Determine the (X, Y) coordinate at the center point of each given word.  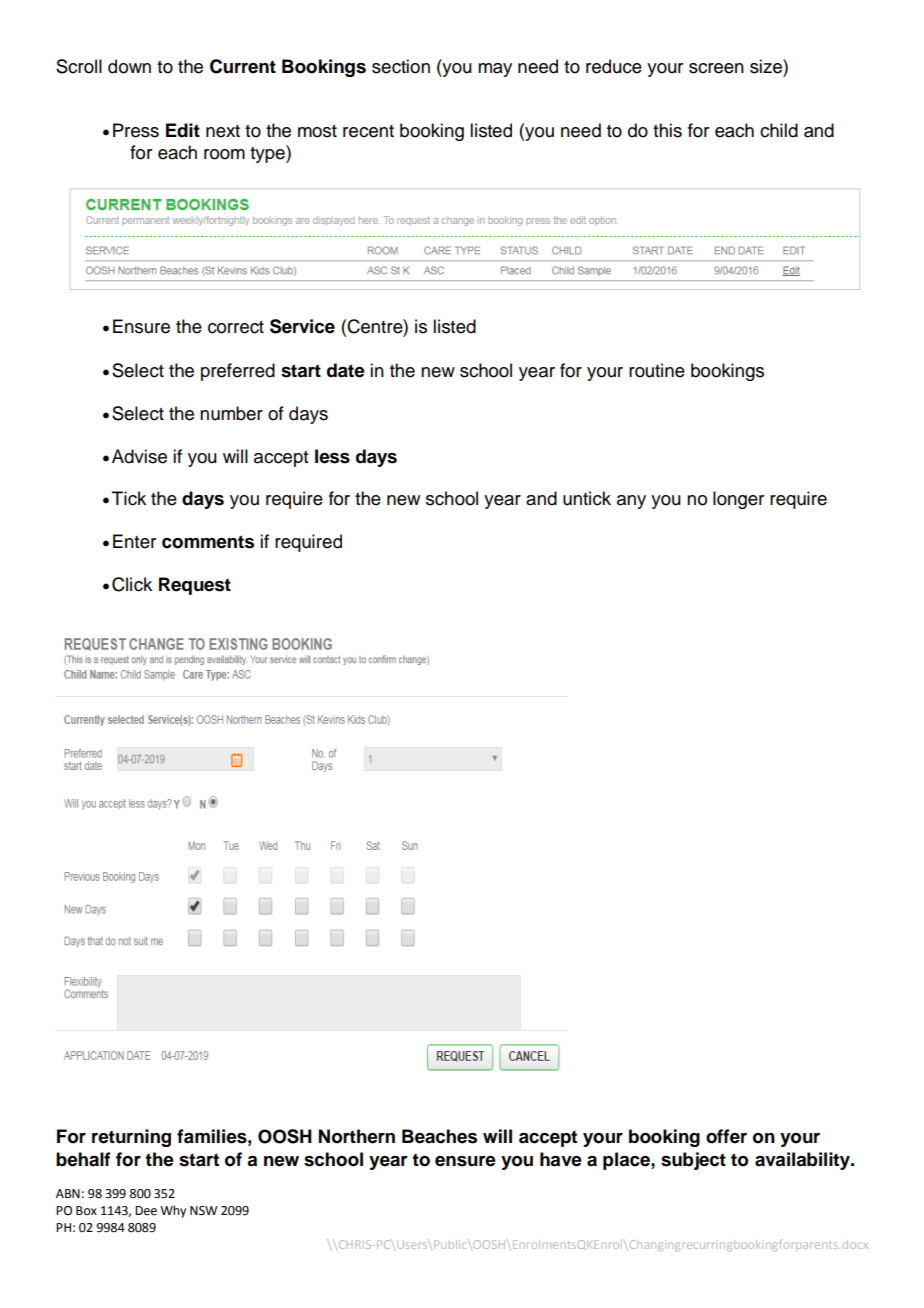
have (561, 1159)
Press (136, 130)
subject (693, 1161)
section (401, 66)
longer (738, 500)
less (332, 456)
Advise (139, 456)
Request (195, 586)
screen (716, 68)
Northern (357, 1136)
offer (726, 1136)
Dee (146, 1211)
